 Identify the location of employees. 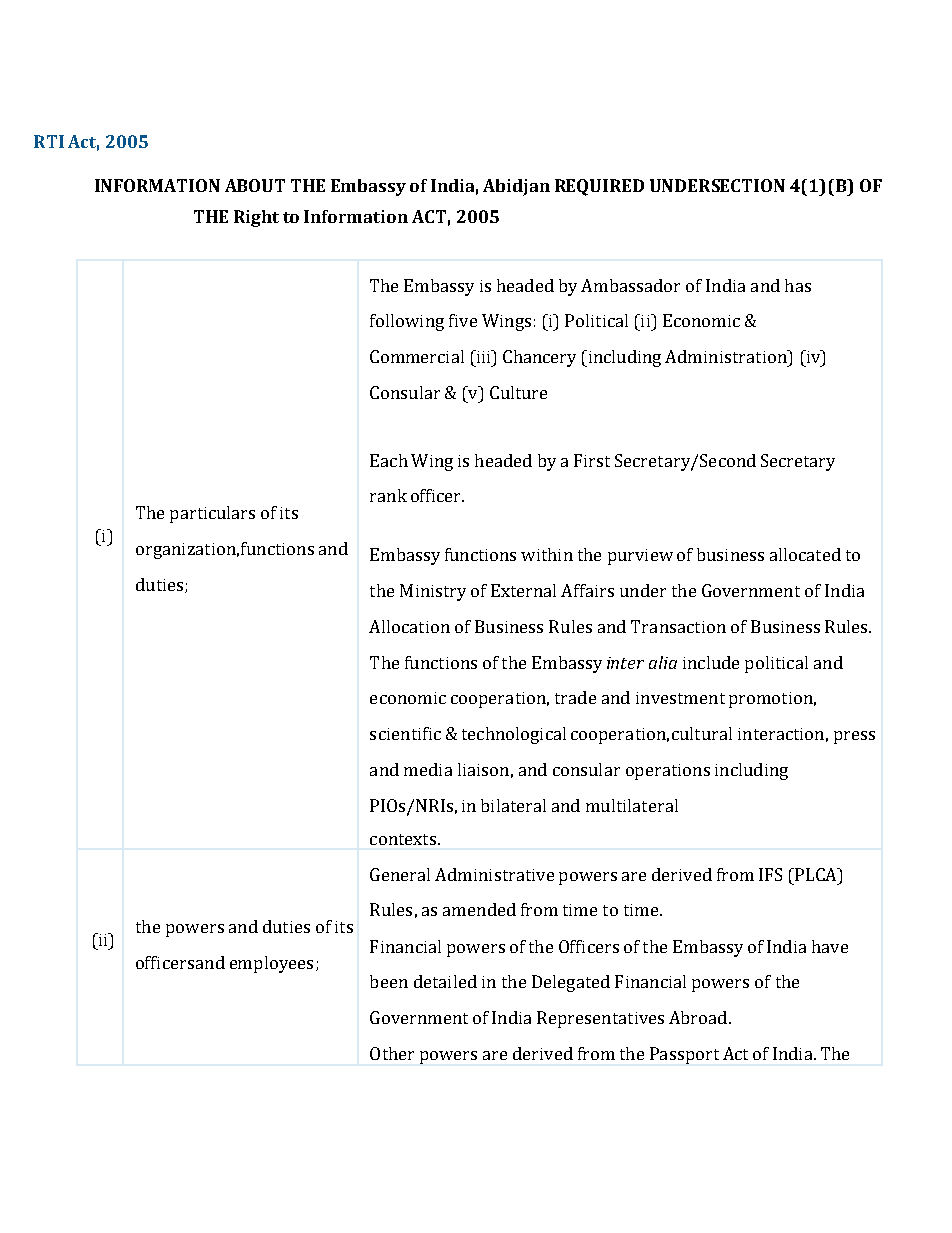
(271, 964).
